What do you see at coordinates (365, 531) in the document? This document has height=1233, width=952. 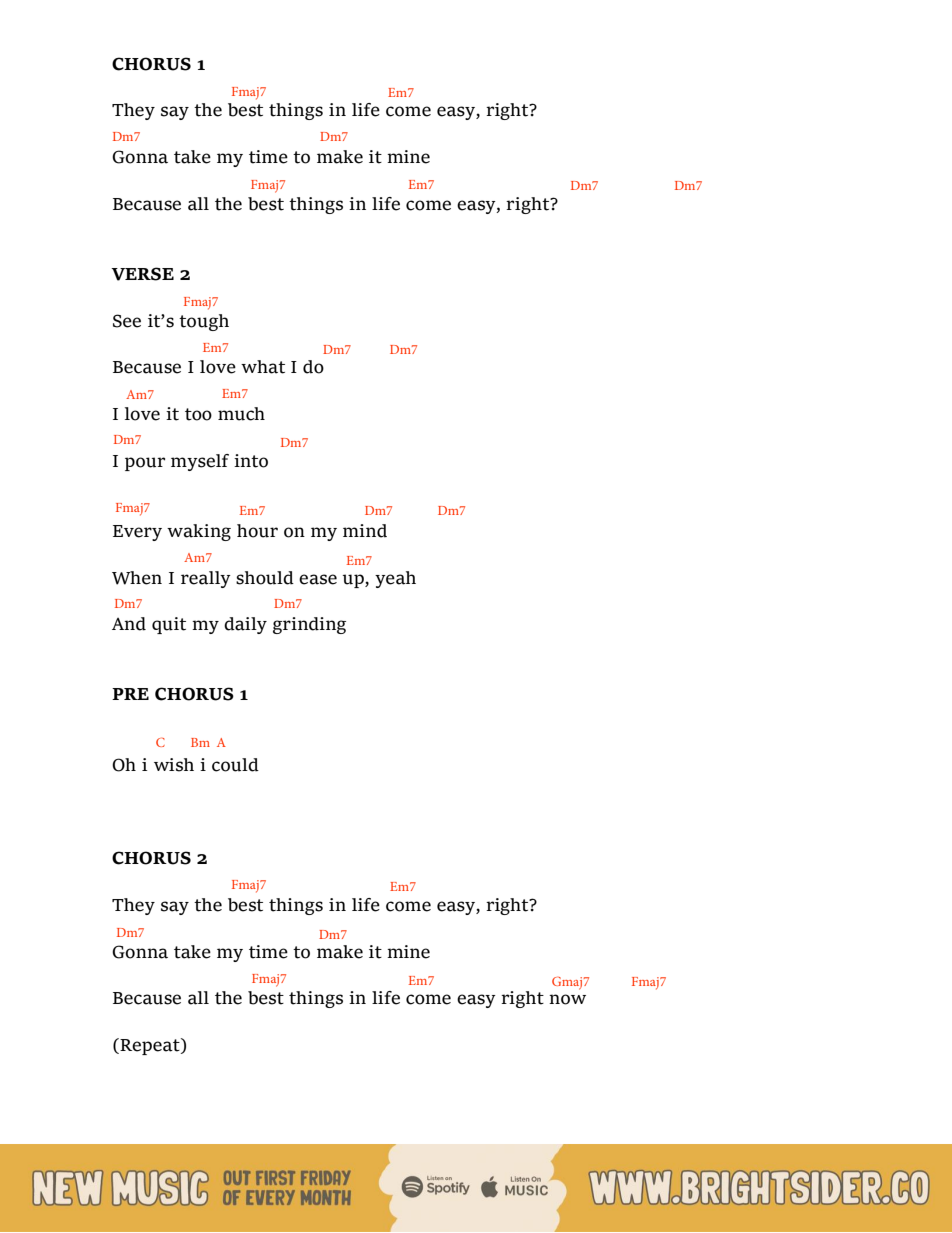 I see `mind` at bounding box center [365, 531].
